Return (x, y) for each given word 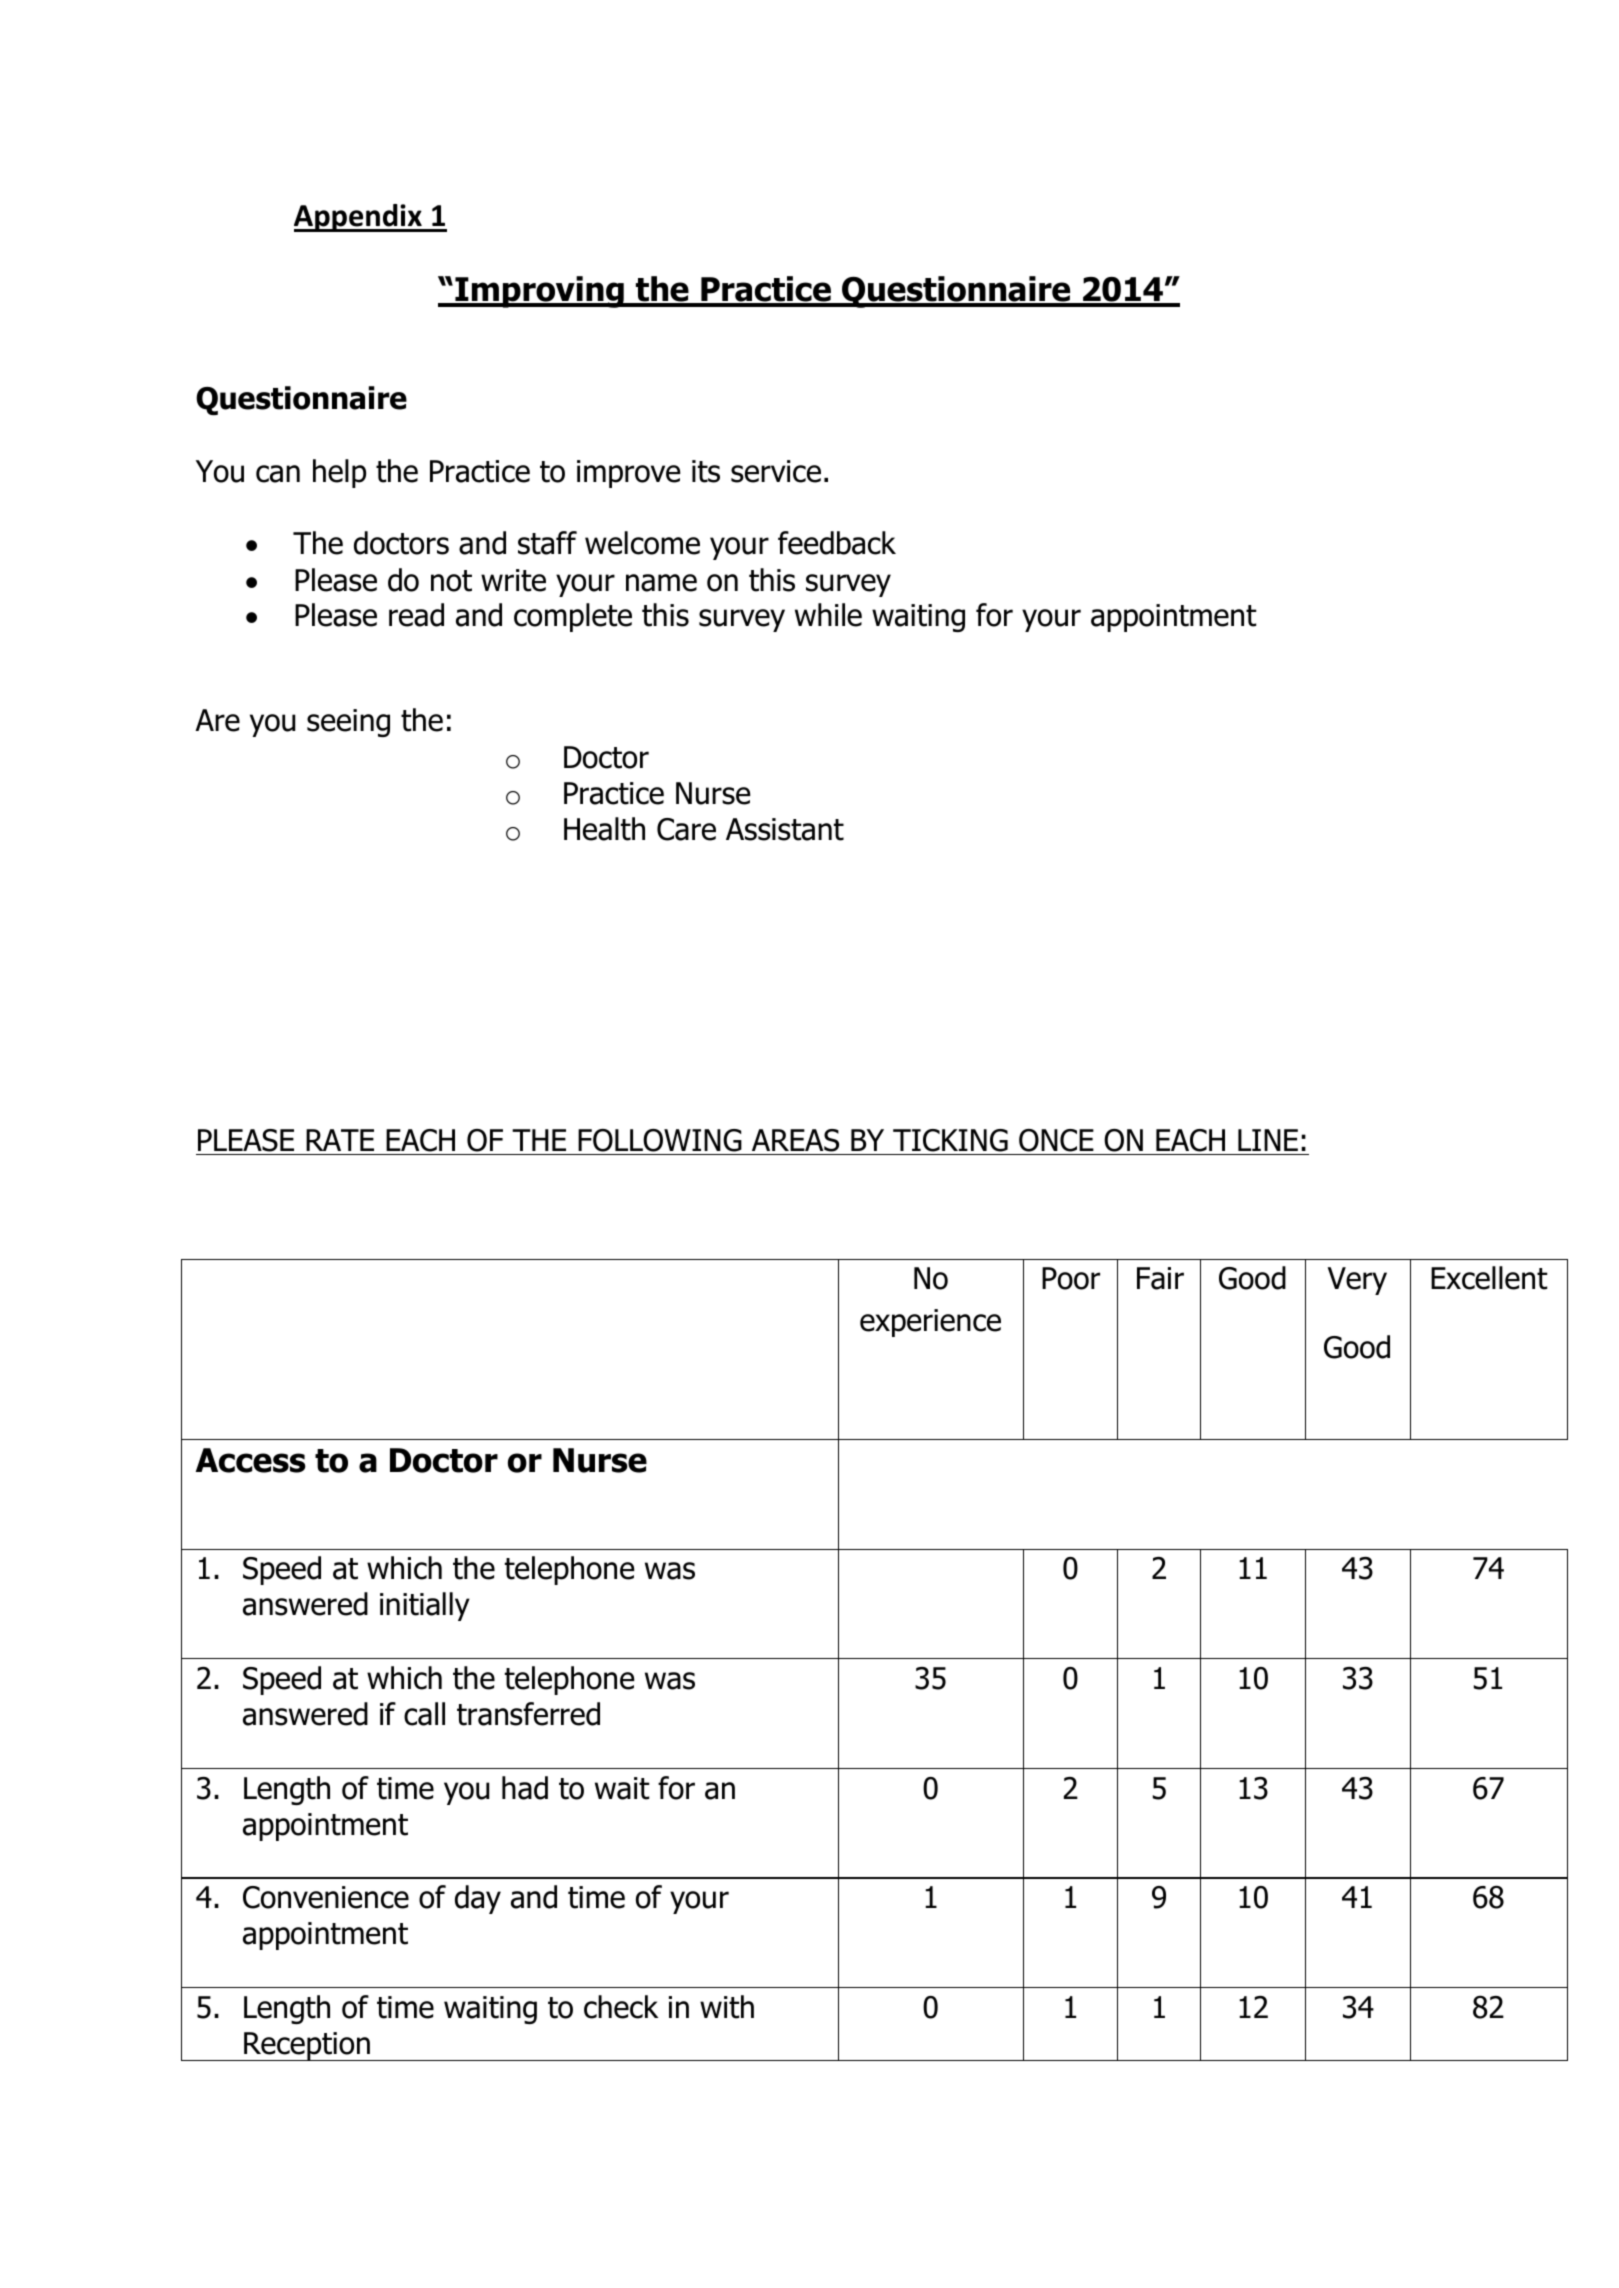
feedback (837, 543)
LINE (1268, 1140)
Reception (307, 2046)
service (776, 471)
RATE (340, 1140)
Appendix (359, 218)
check (621, 2007)
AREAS (795, 1140)
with (727, 2007)
